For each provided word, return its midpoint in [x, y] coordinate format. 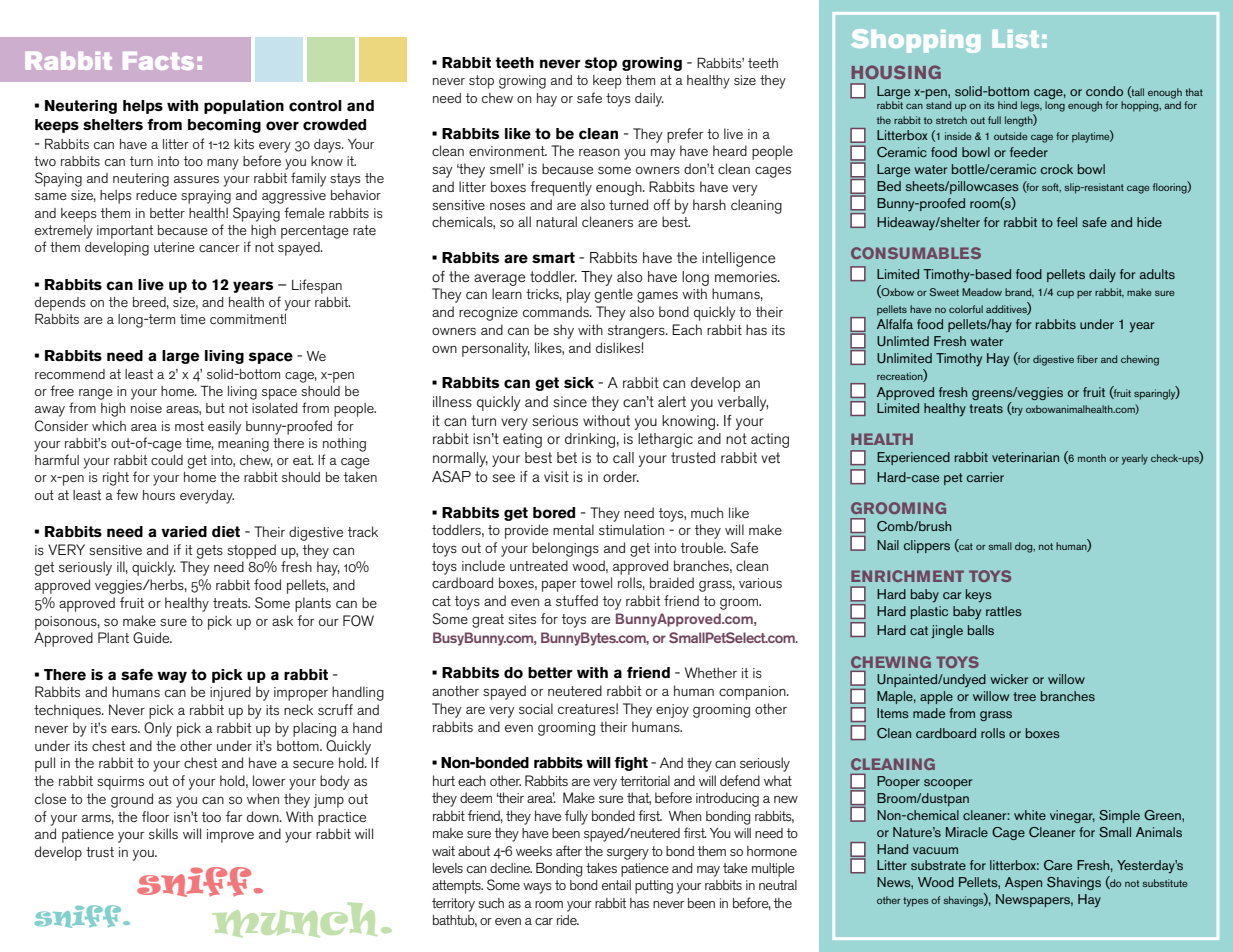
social [536, 708]
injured [230, 693]
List [1016, 39]
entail [616, 885]
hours [159, 495]
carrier [985, 477]
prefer [685, 135]
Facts [158, 61]
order [621, 476]
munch [294, 919]
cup [1065, 294]
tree [1024, 696]
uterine [174, 247]
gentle [614, 295]
